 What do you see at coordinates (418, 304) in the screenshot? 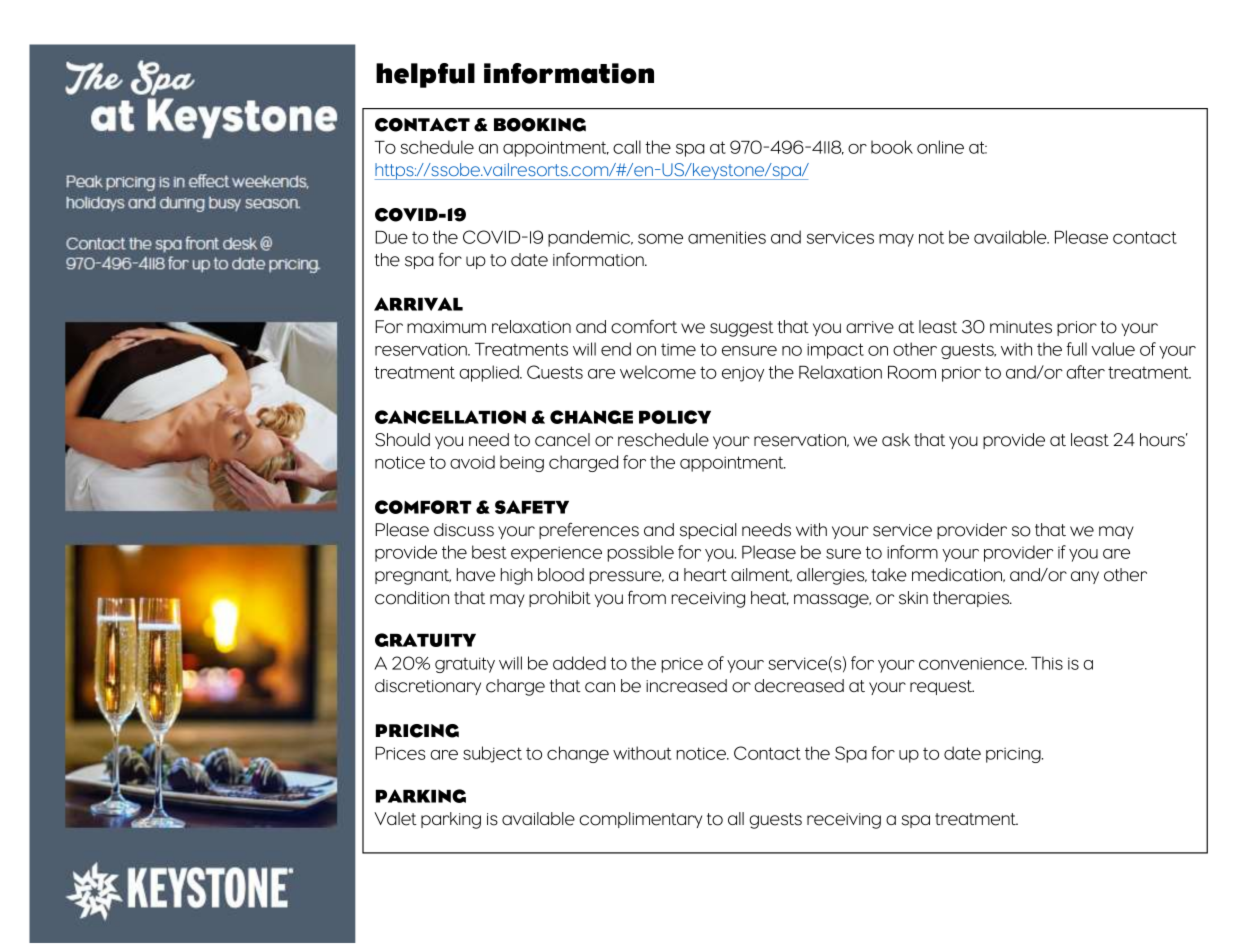
I see `ARRIVAL` at bounding box center [418, 304].
